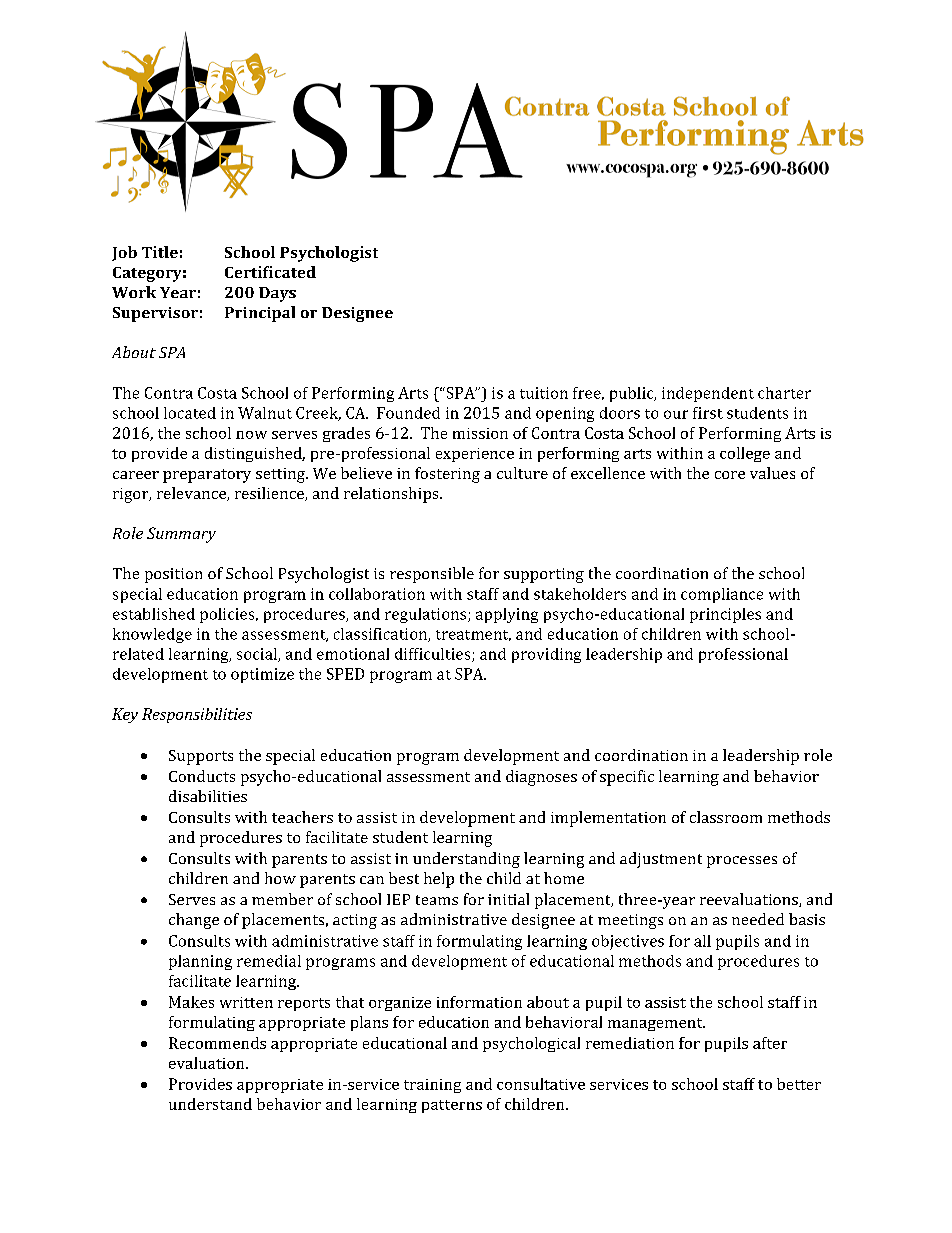  Describe the element at coordinates (207, 476) in the screenshot. I see `preparatory` at that location.
